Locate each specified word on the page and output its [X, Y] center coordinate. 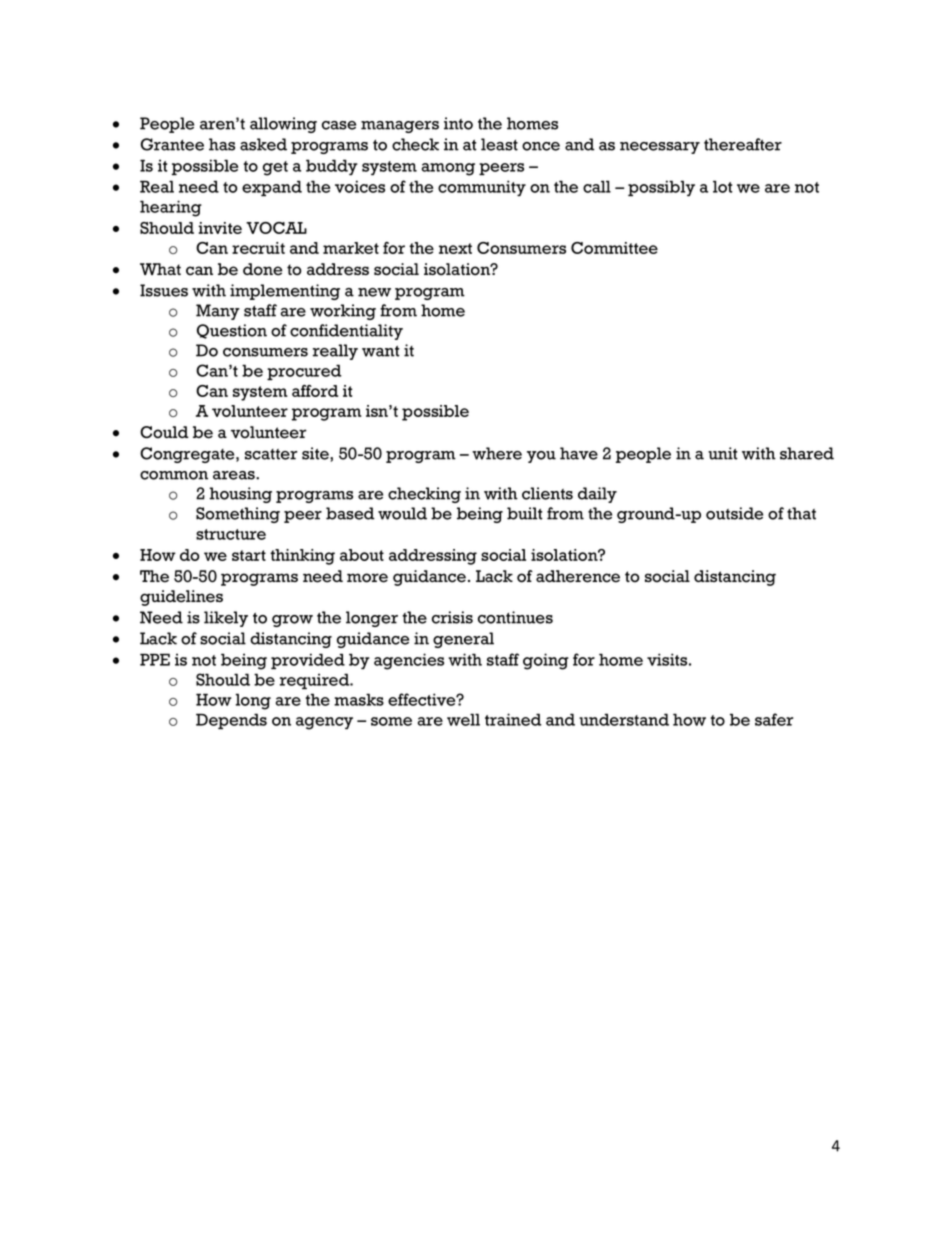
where [497, 453]
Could [164, 432]
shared [807, 453]
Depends [231, 721]
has [222, 144]
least [499, 144]
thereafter [743, 144]
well [463, 719]
